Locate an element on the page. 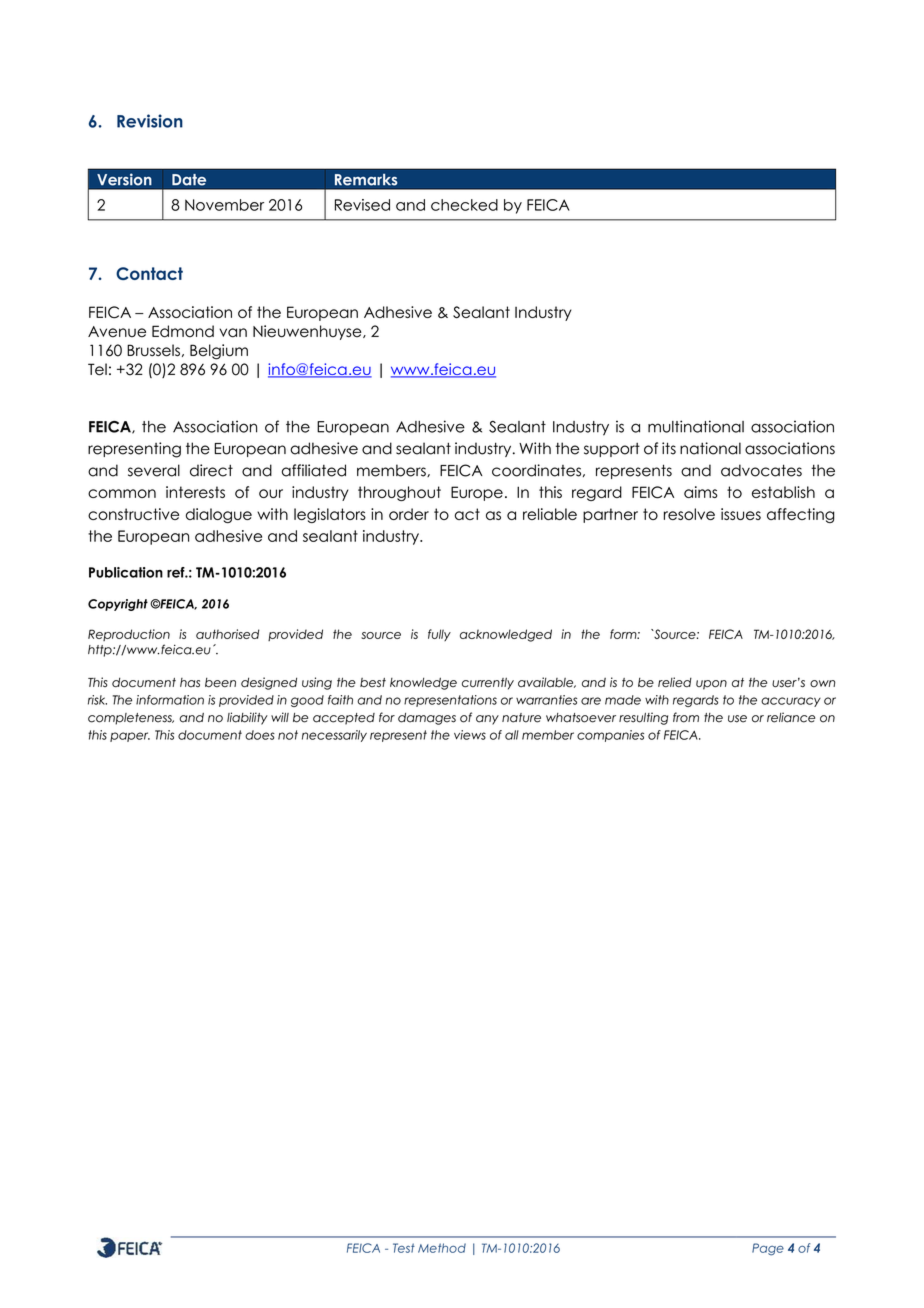 Image resolution: width=924 pixels, height=1308 pixels. Test is located at coordinates (404, 1248).
